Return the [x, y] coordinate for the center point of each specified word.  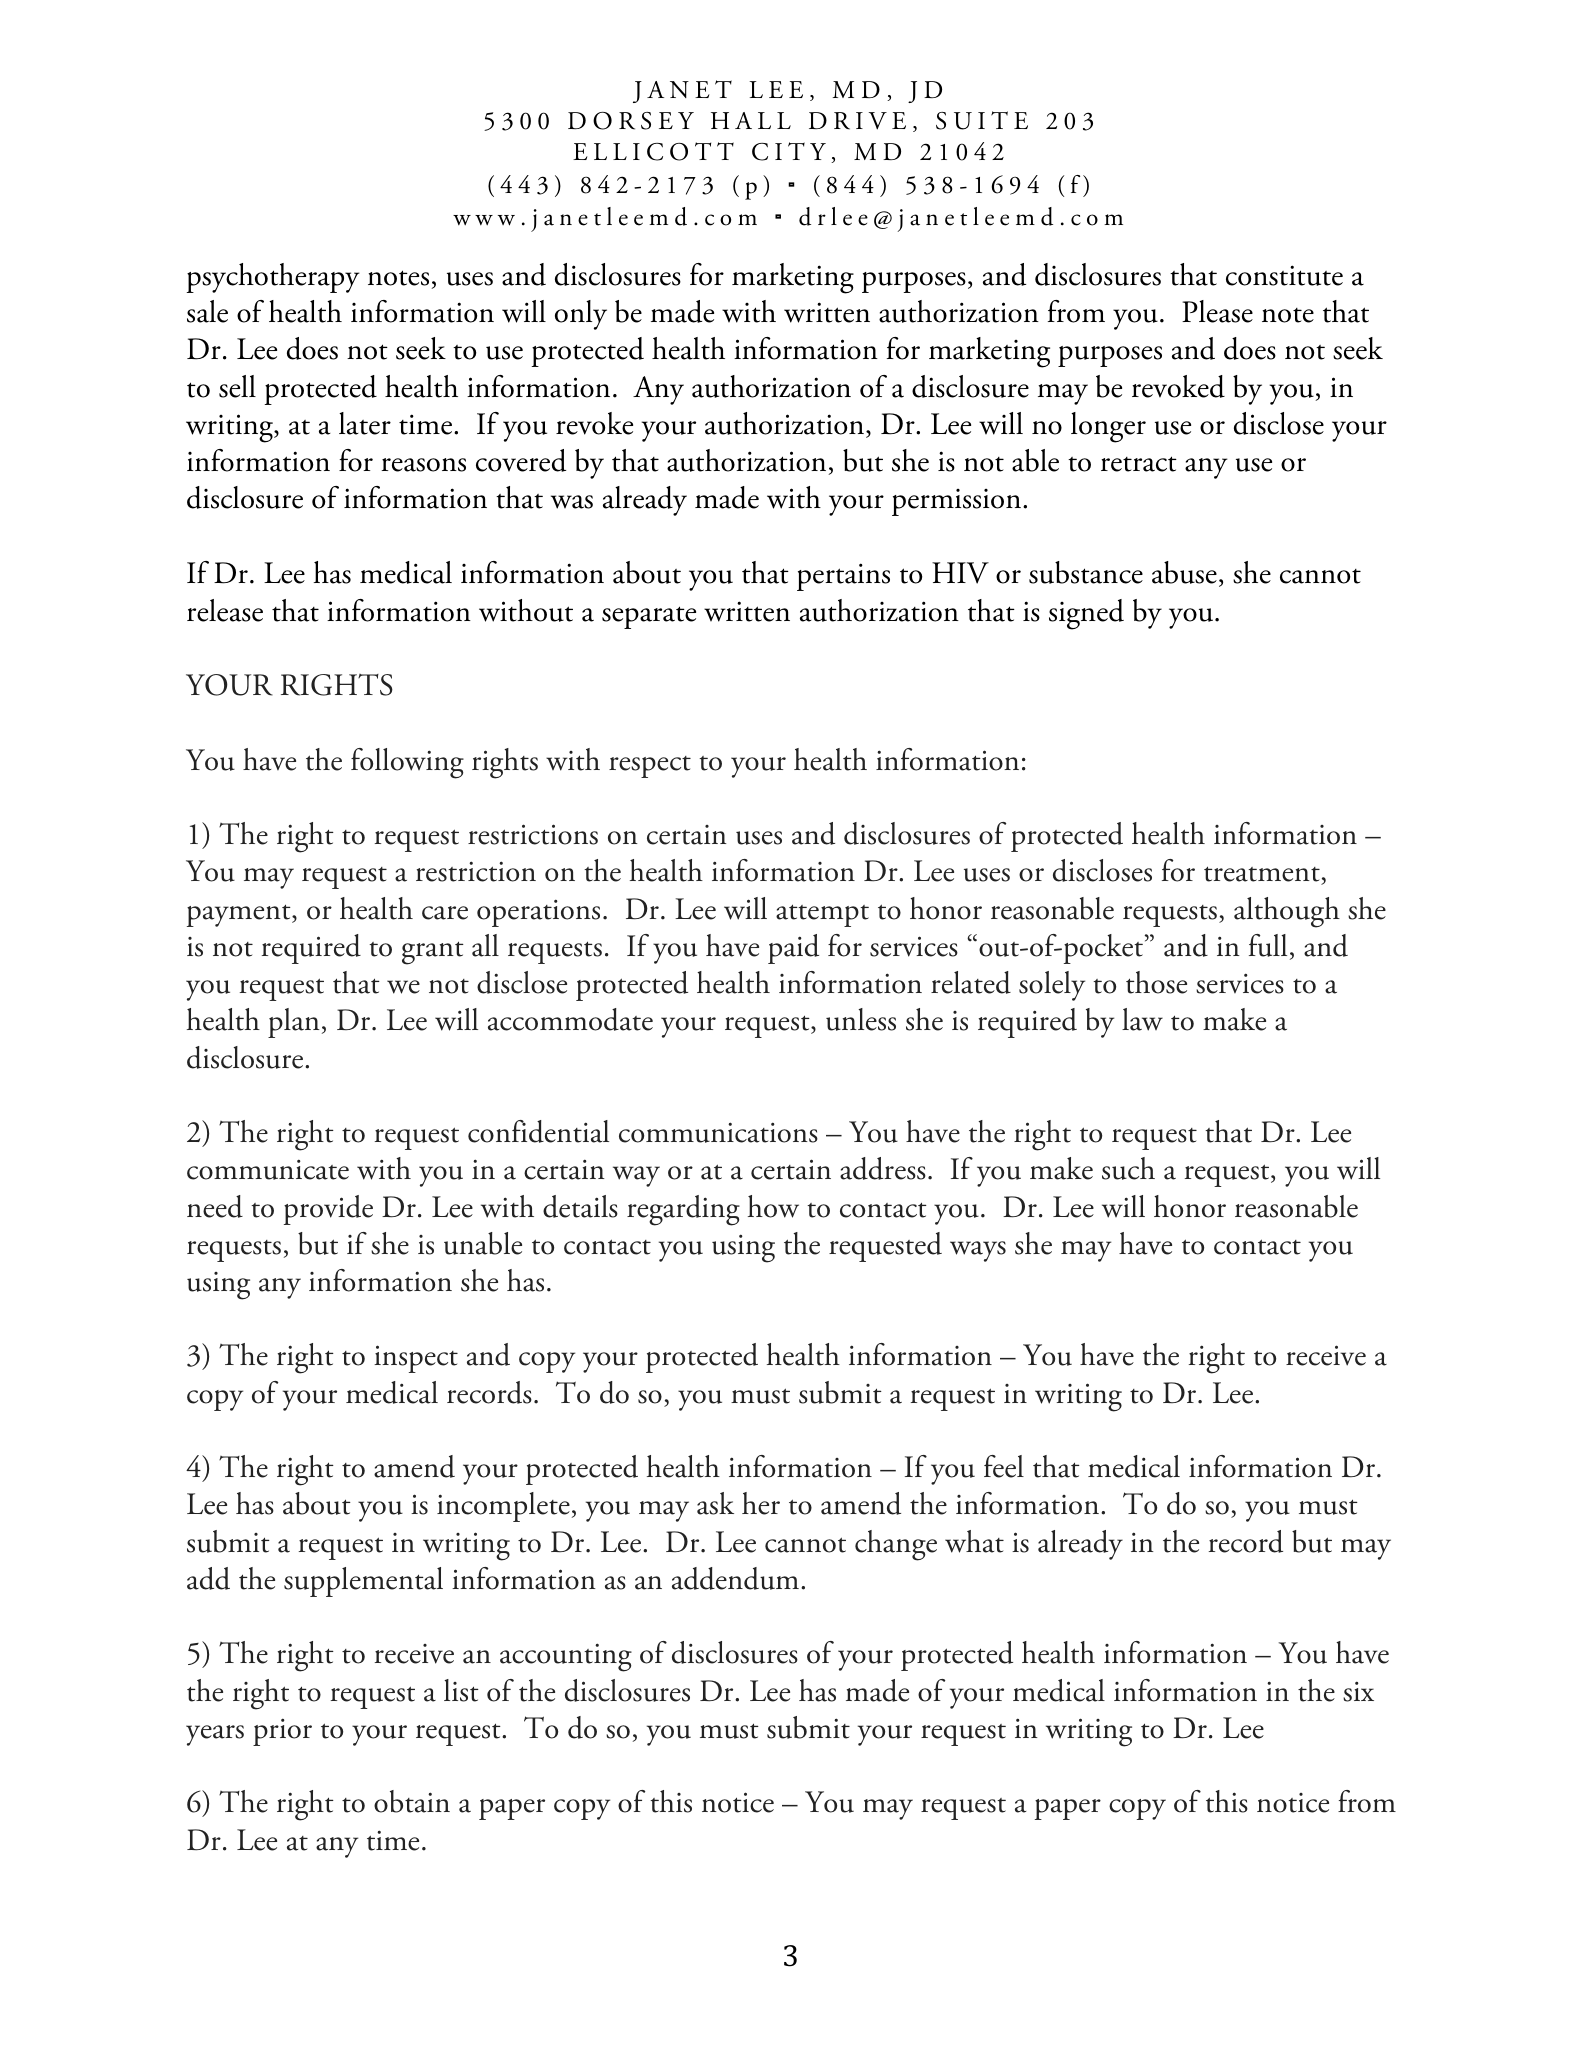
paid [793, 949]
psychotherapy [273, 278]
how [773, 1206]
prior [282, 1732]
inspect [416, 1359]
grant [433, 953]
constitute [1284, 275]
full [1268, 945]
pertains [843, 577]
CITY [789, 151]
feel [1004, 1466]
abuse [1184, 572]
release [225, 610]
